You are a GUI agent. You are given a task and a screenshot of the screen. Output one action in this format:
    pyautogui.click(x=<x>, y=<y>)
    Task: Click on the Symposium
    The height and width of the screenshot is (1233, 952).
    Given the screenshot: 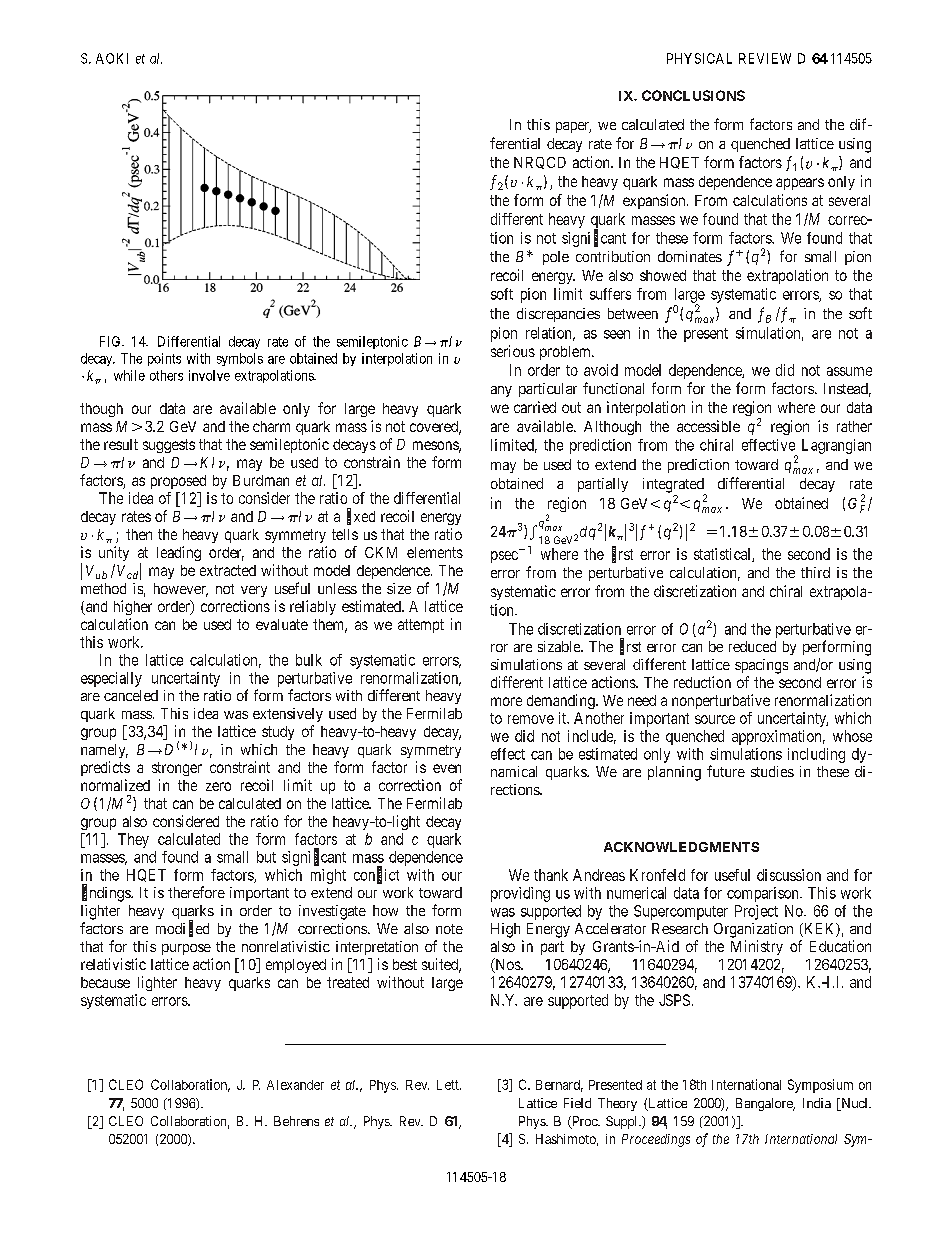 What is the action you would take?
    pyautogui.click(x=820, y=1086)
